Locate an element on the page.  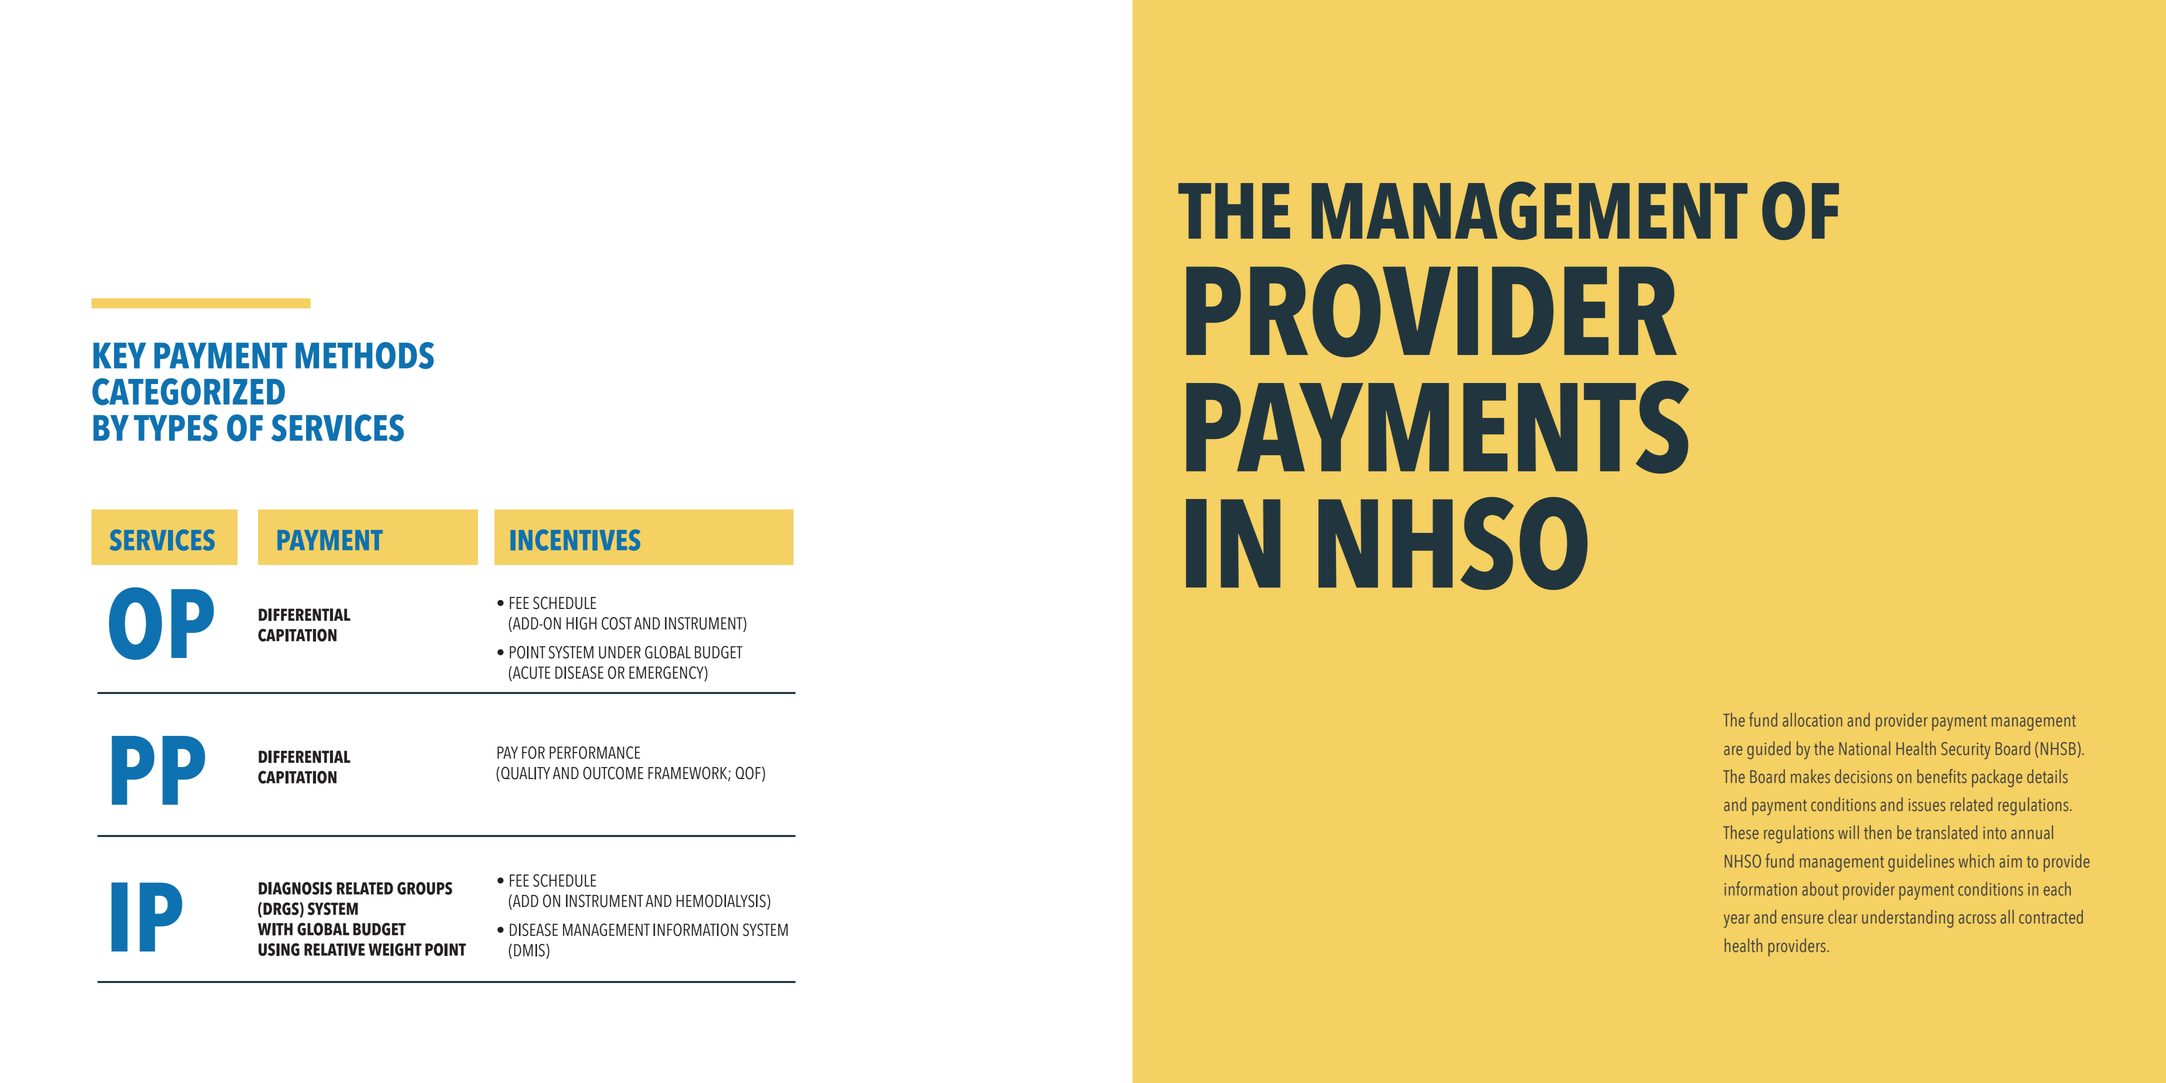
TYPES is located at coordinates (176, 428).
